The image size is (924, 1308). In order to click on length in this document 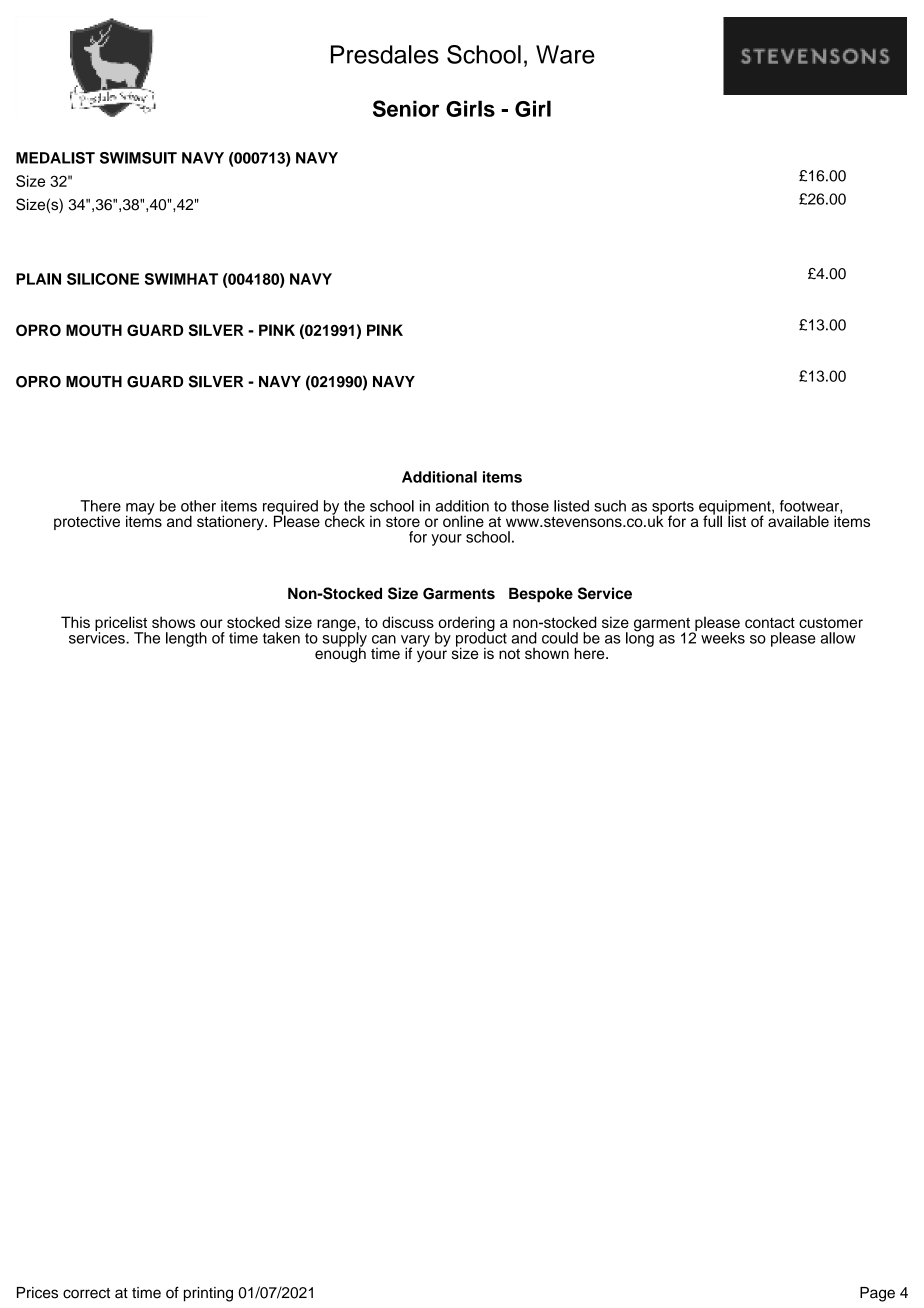, I will do `click(186, 639)`.
